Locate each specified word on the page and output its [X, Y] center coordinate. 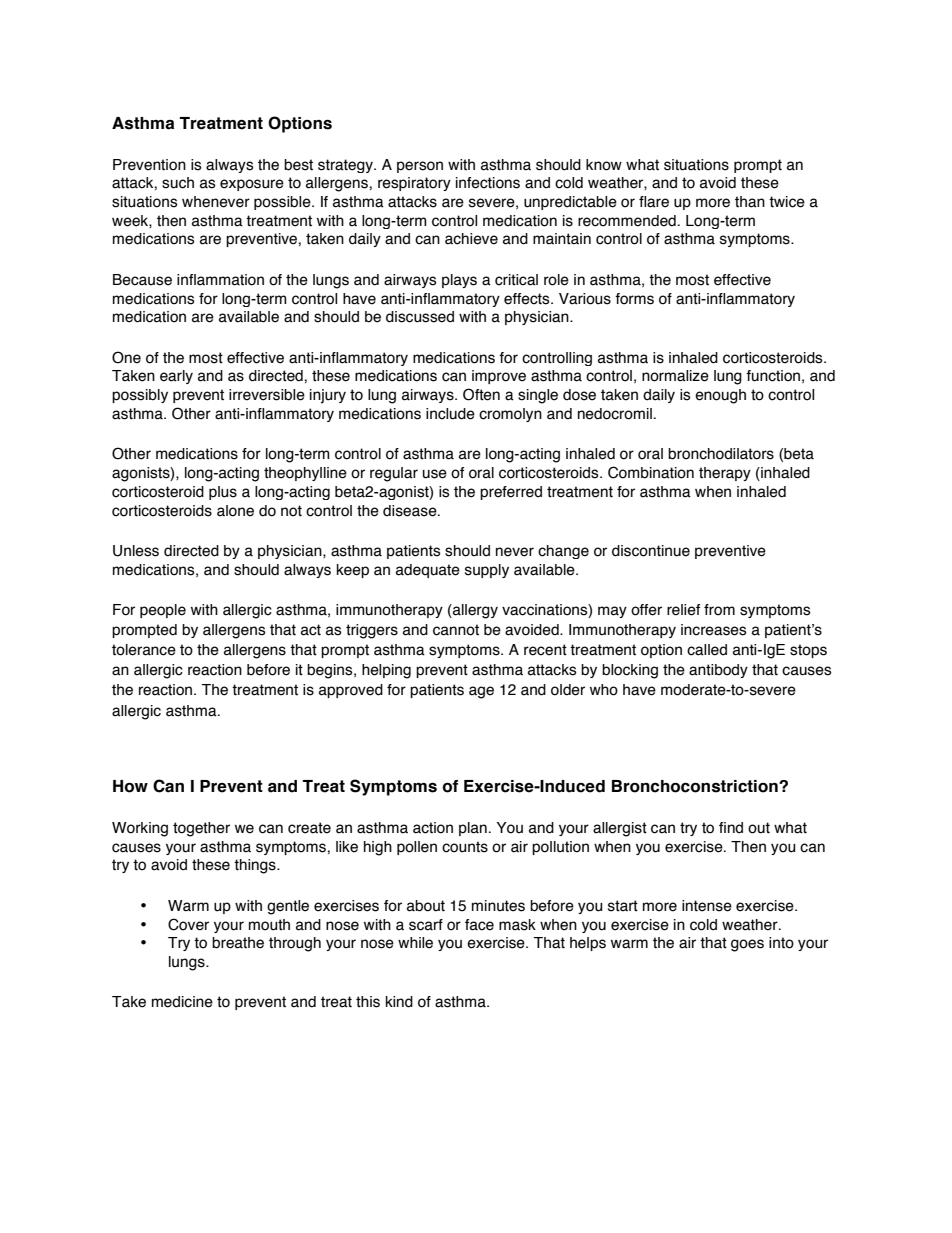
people [163, 611]
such [178, 183]
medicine [182, 1002]
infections [488, 183]
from [719, 610]
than [750, 202]
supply [487, 571]
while [415, 943]
